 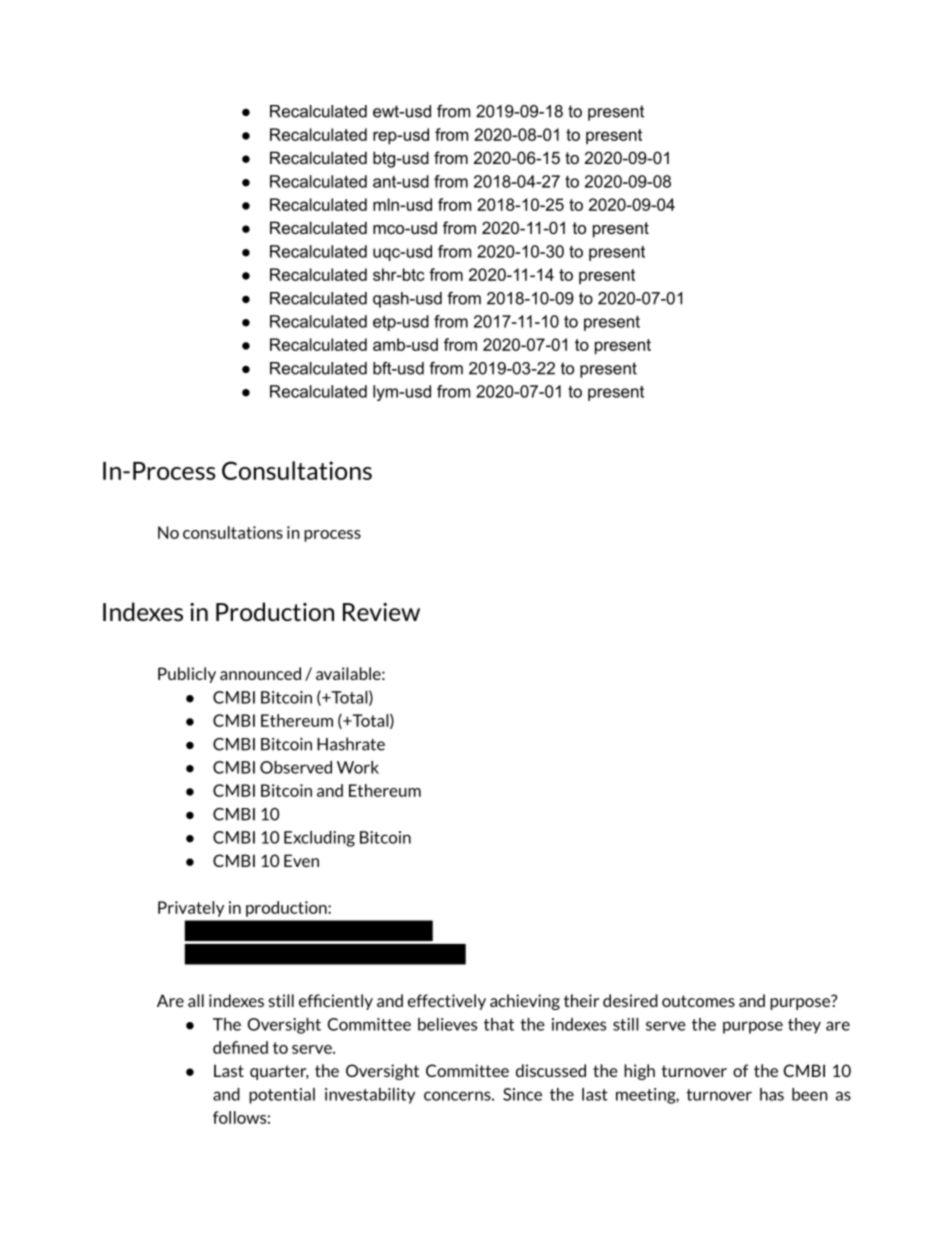 I want to click on Even, so click(x=301, y=860).
